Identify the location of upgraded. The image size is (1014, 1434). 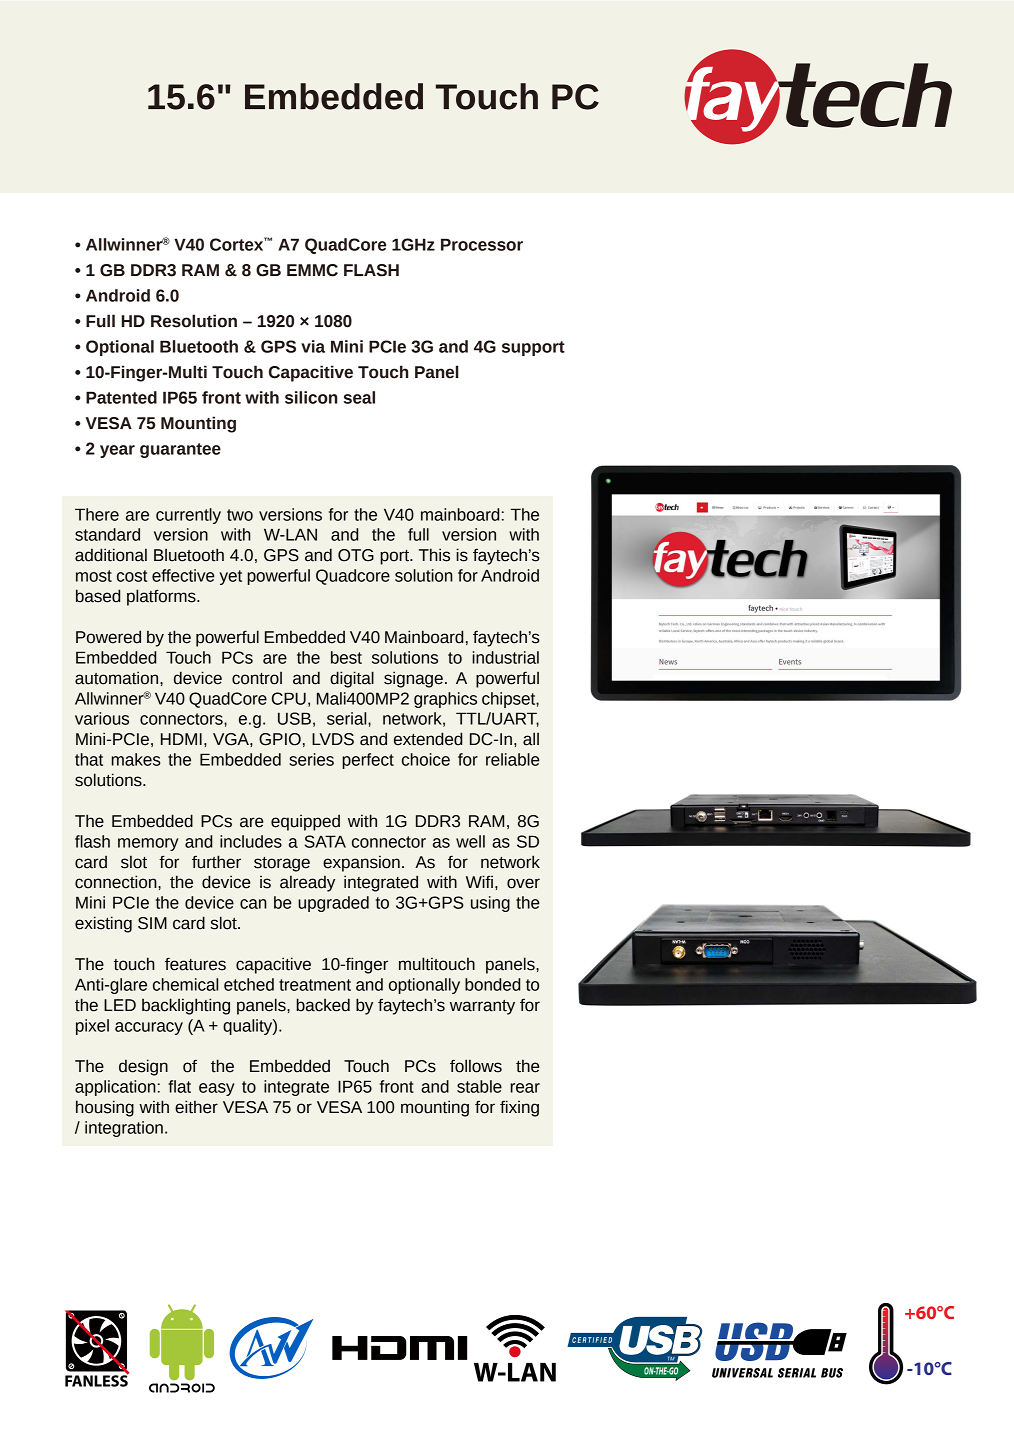
(333, 904).
